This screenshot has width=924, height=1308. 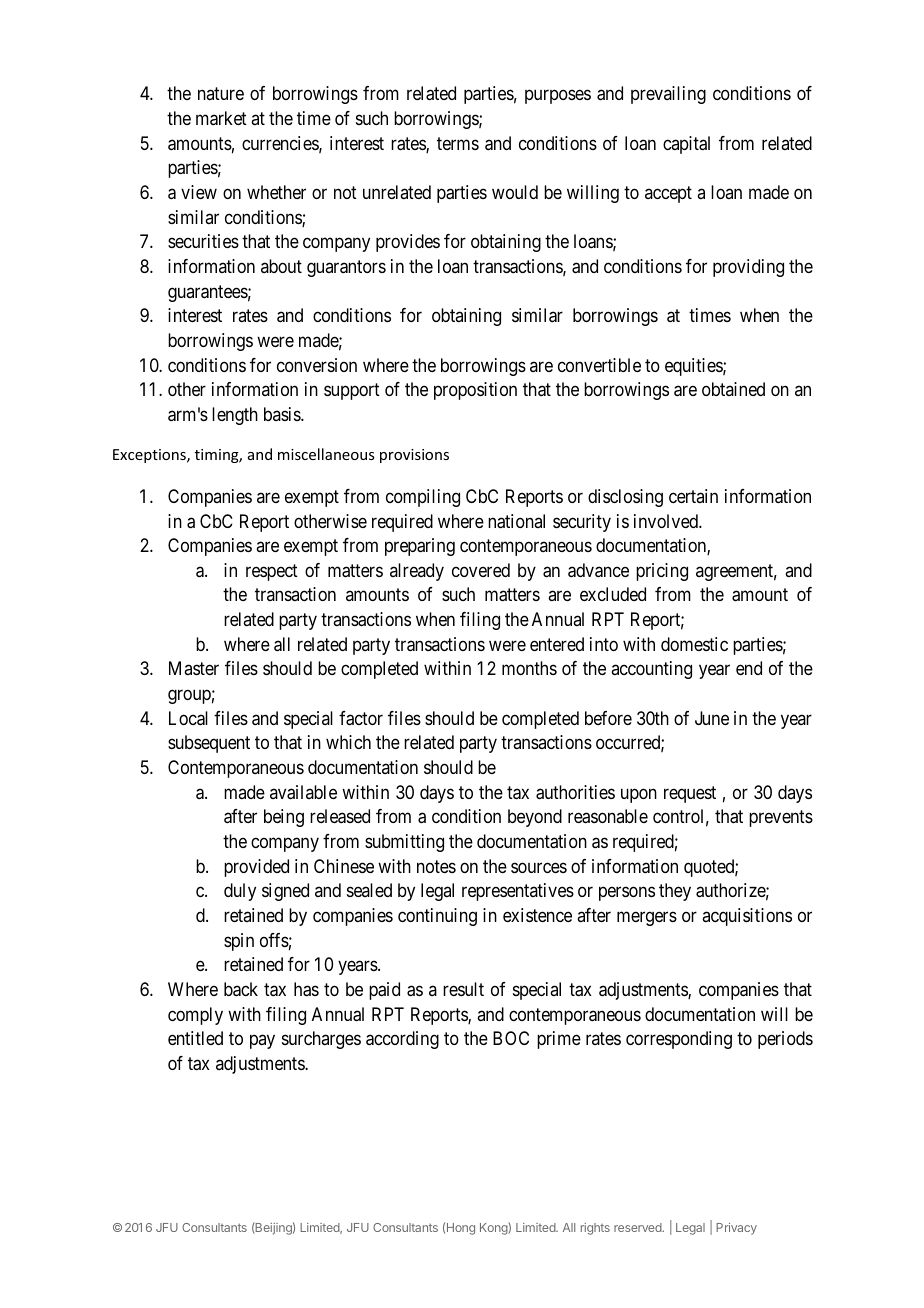 What do you see at coordinates (518, 892) in the screenshot?
I see `representatives` at bounding box center [518, 892].
